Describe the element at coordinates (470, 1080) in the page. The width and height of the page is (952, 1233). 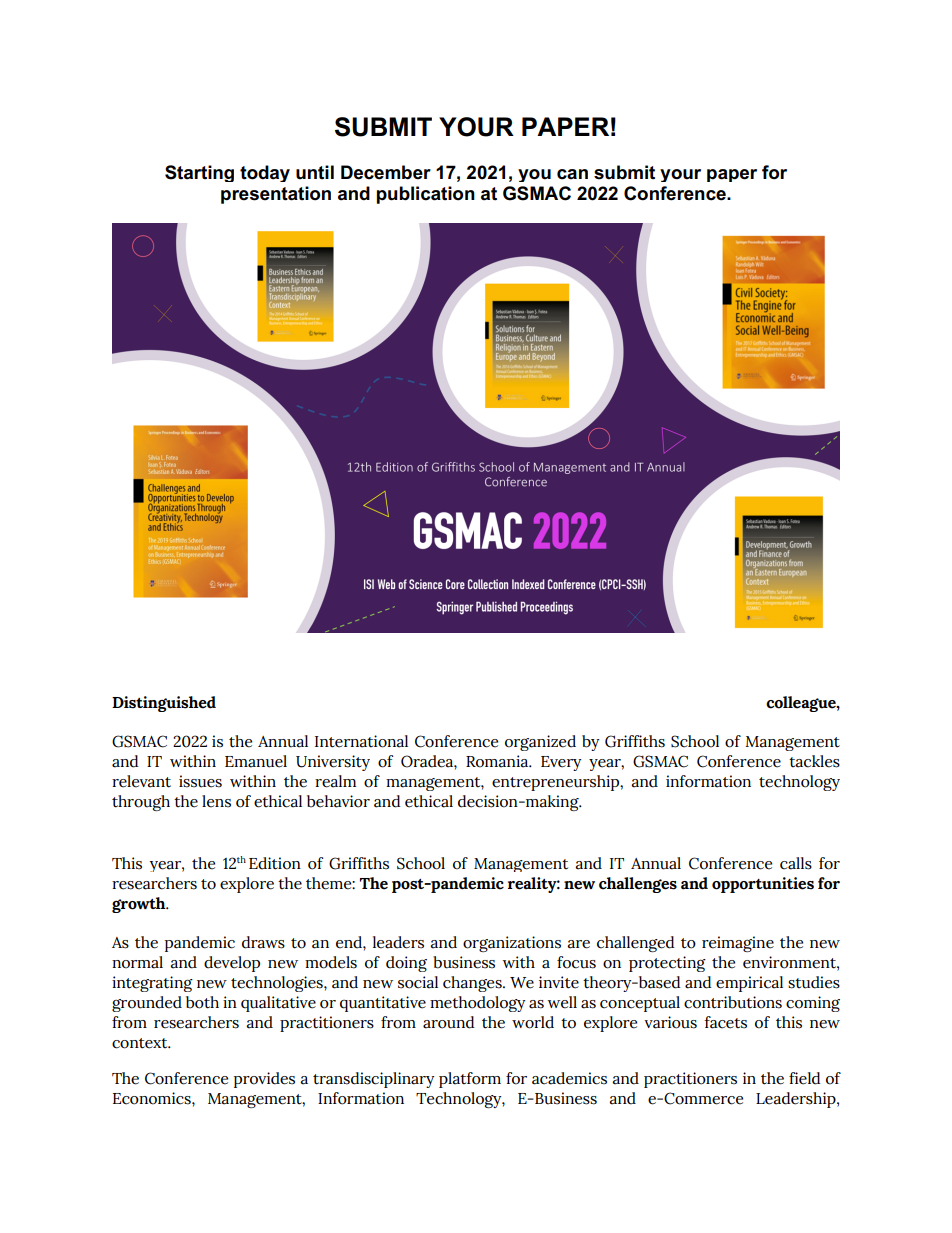
I see `platform` at that location.
